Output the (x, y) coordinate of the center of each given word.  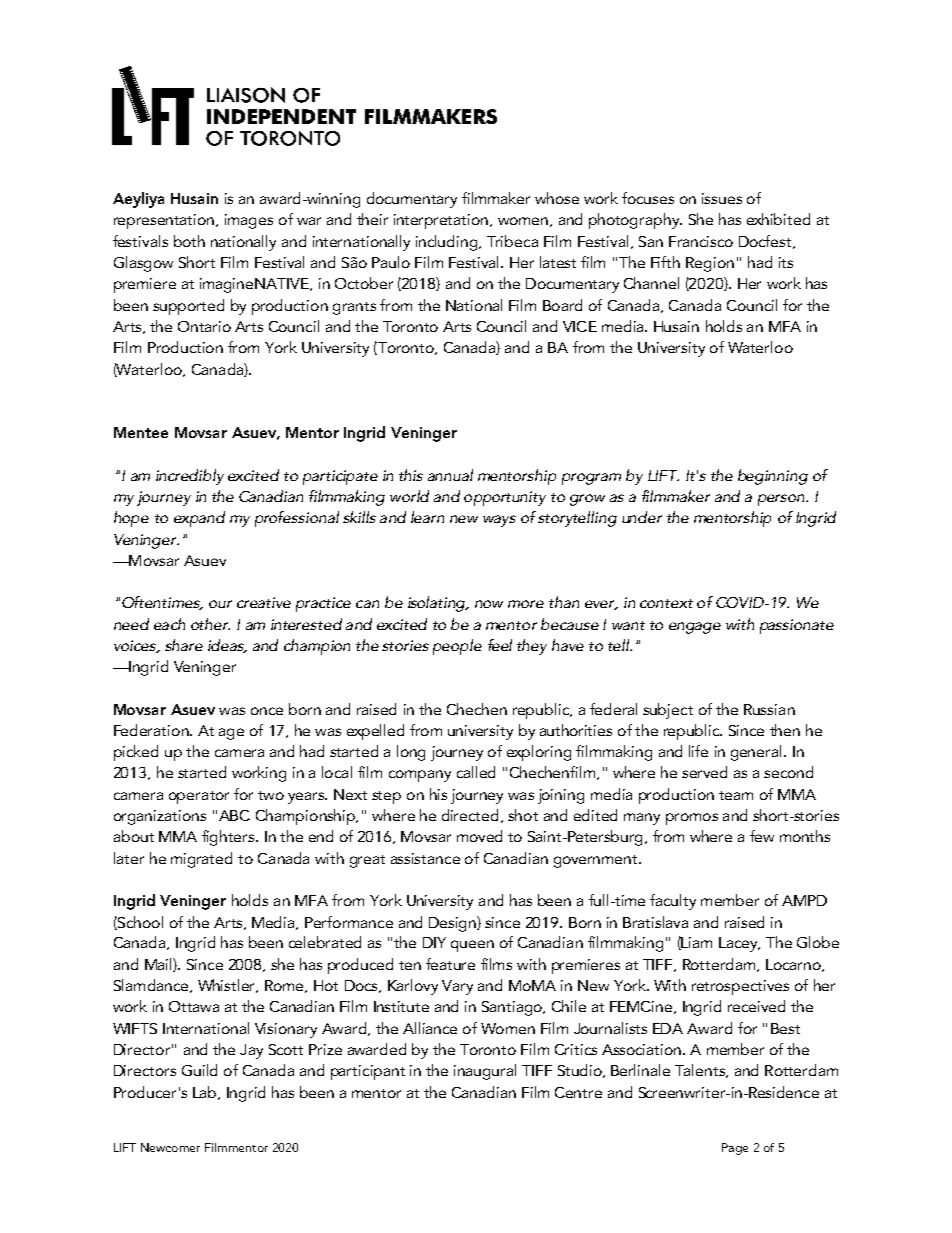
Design (453, 924)
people (457, 647)
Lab (206, 1093)
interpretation (442, 221)
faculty (673, 902)
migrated (201, 860)
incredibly (190, 477)
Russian (769, 709)
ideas (227, 646)
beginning (773, 477)
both (189, 241)
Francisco (701, 241)
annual (450, 475)
